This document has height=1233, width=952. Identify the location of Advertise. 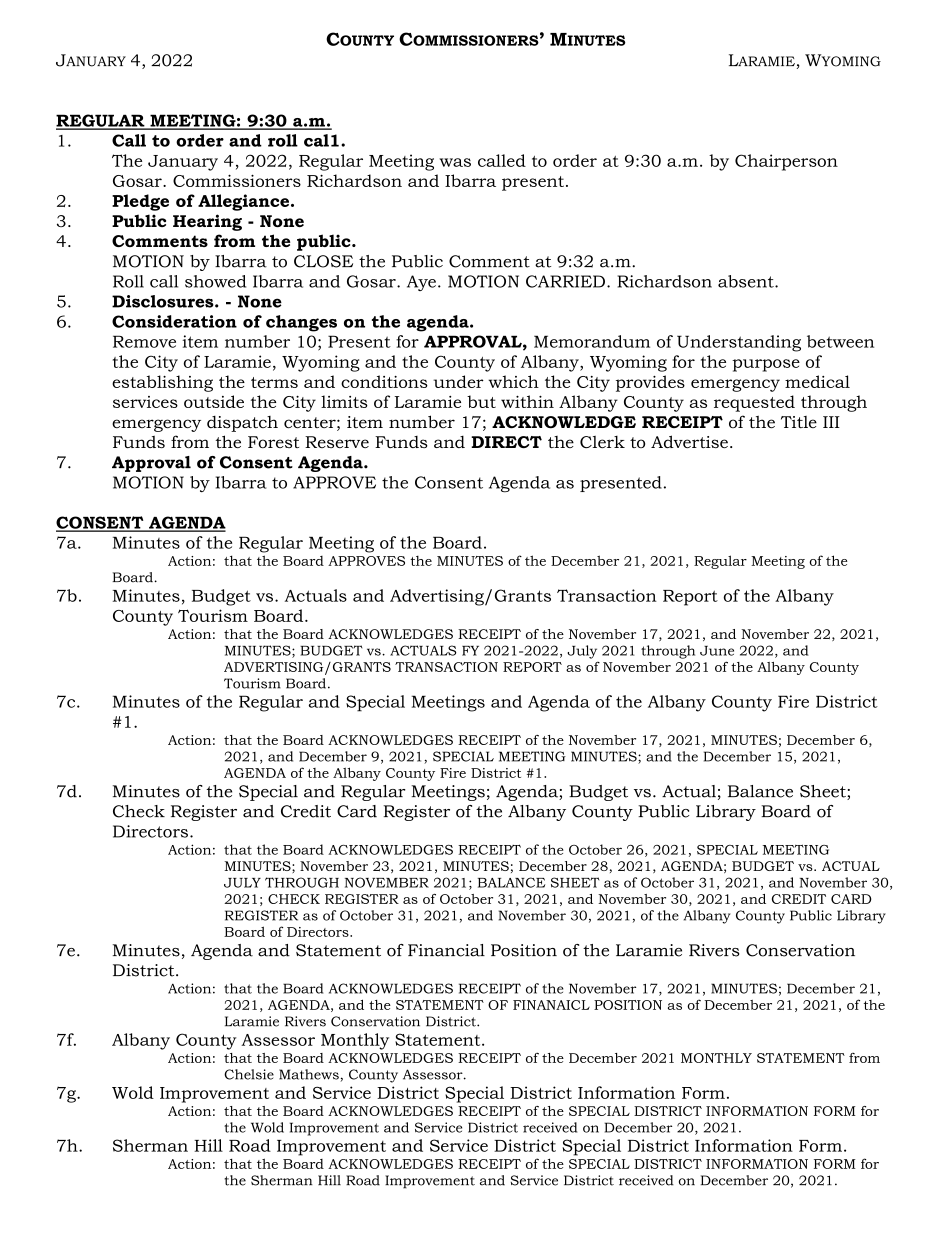
(689, 441).
